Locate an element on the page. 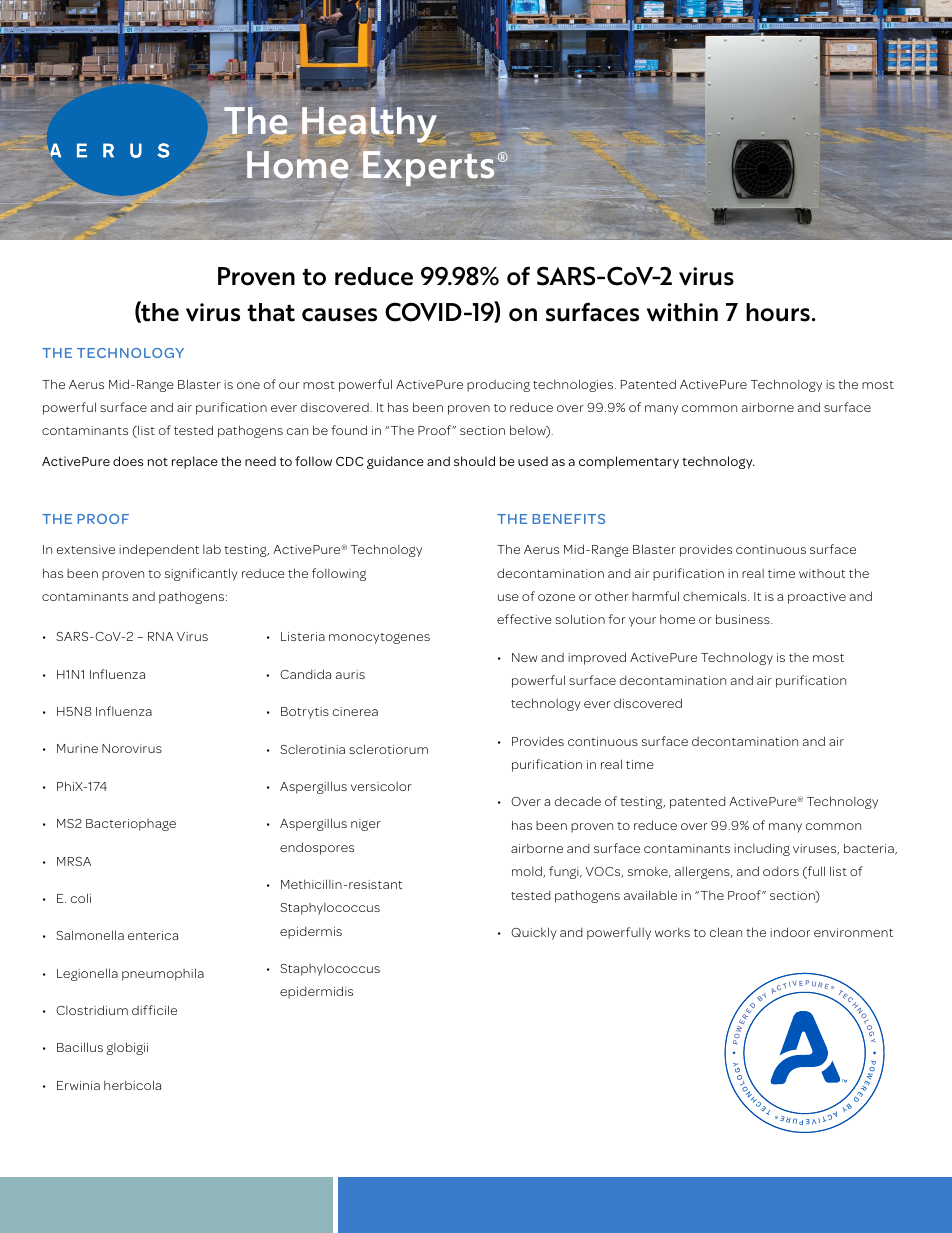 Image resolution: width=952 pixels, height=1233 pixels. producing is located at coordinates (498, 386).
